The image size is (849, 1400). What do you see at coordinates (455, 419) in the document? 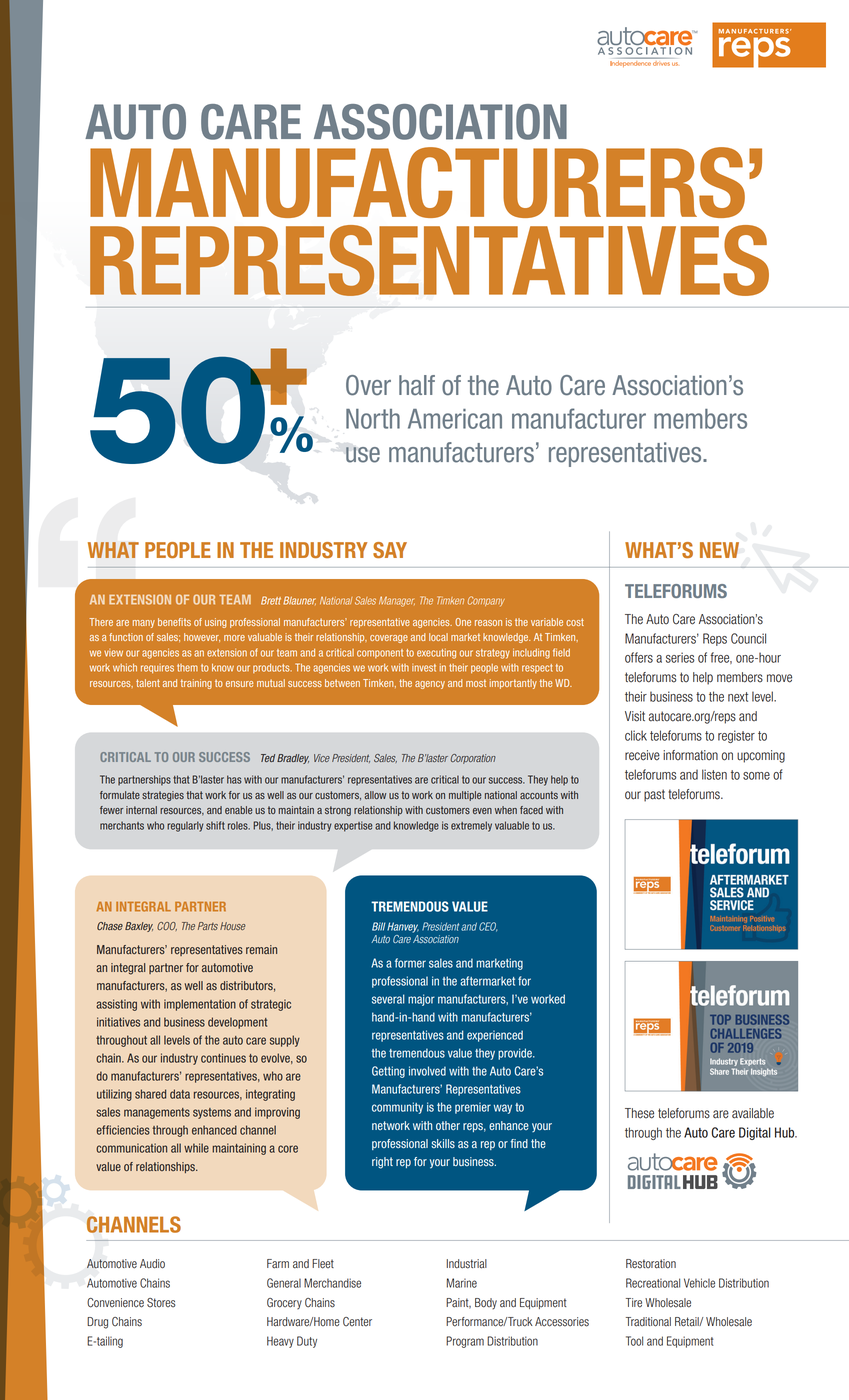
I see `American` at bounding box center [455, 419].
